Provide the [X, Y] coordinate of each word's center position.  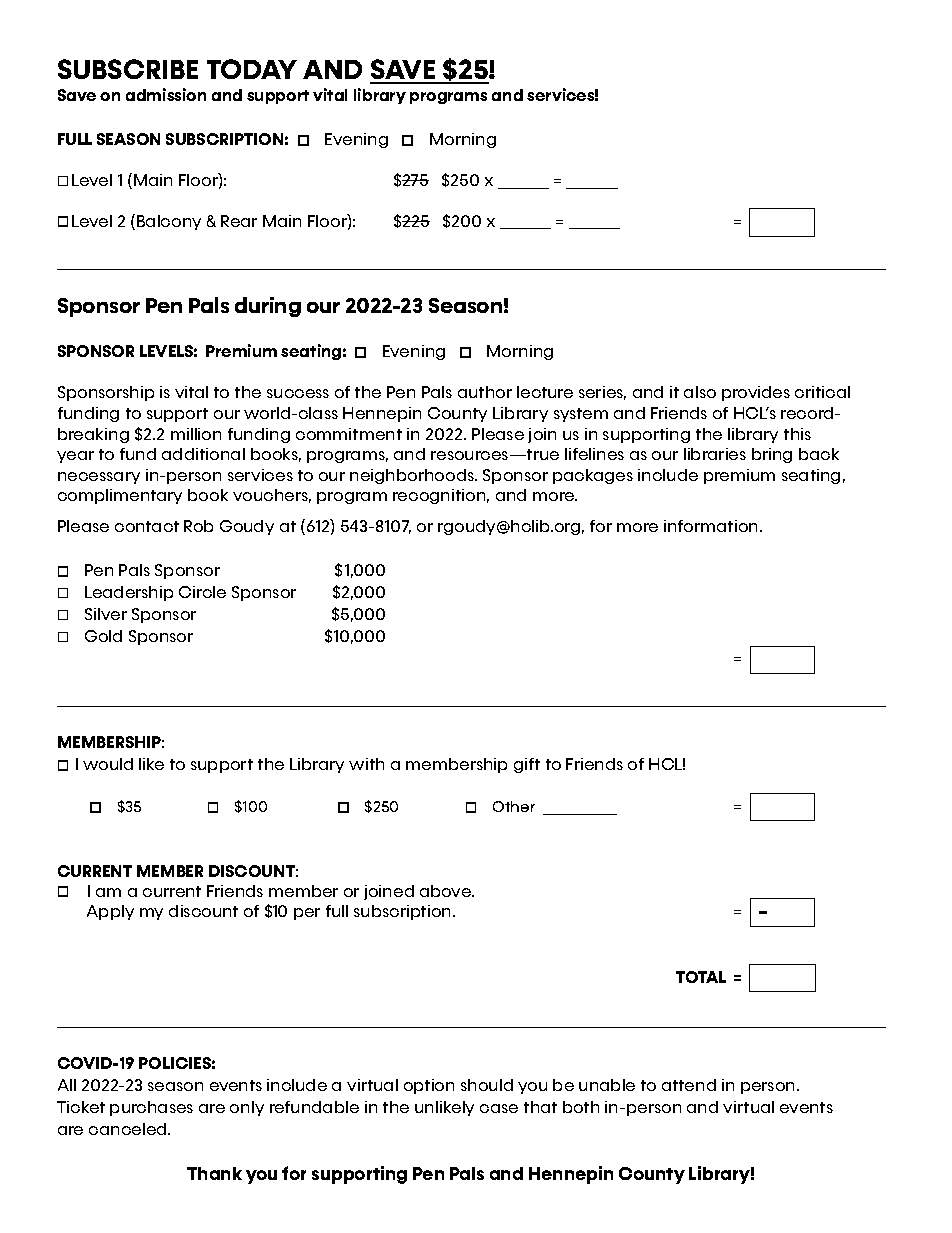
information [712, 526]
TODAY [252, 69]
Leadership [129, 593]
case [499, 1108]
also [700, 392]
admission [166, 94]
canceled [129, 1129]
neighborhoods [413, 476]
